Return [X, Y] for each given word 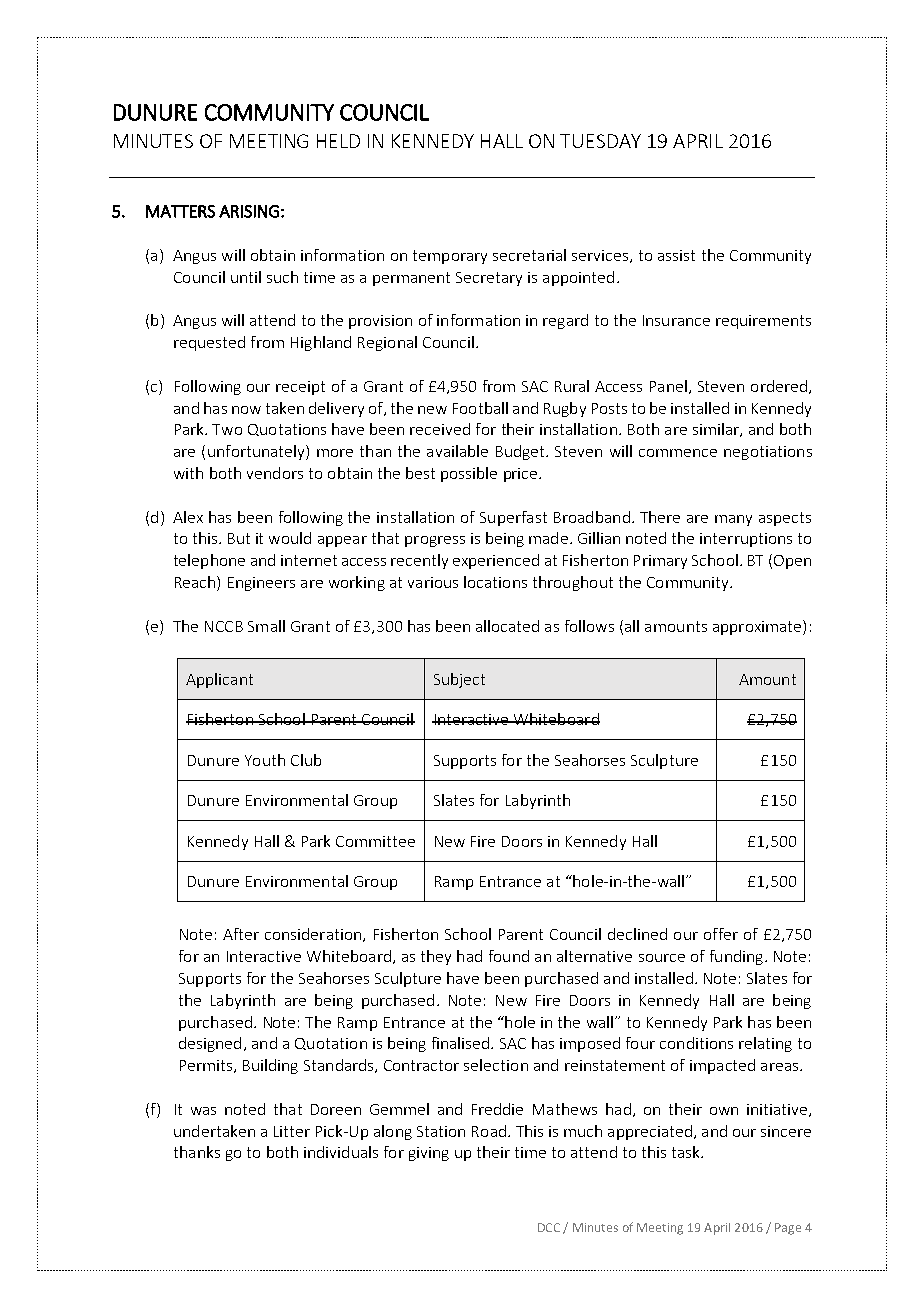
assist [676, 255]
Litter [292, 1131]
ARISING [249, 211]
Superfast [513, 518]
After [241, 934]
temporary [450, 257]
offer [721, 934]
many [733, 520]
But [239, 538]
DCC [549, 1227]
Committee [375, 841]
